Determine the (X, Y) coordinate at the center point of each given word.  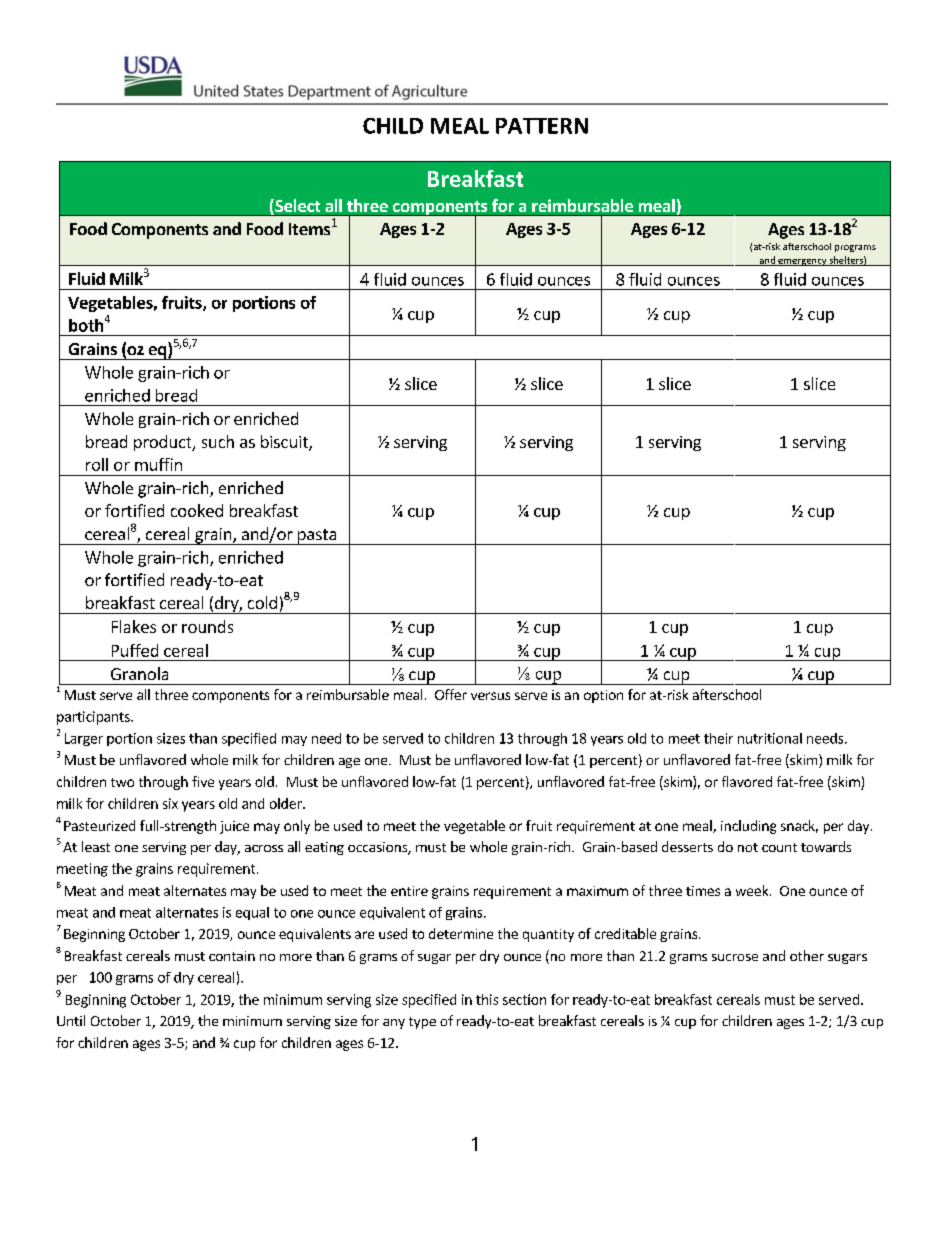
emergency (802, 262)
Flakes (134, 626)
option (603, 696)
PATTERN (542, 126)
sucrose (735, 957)
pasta (317, 537)
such (218, 441)
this (487, 999)
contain (232, 956)
